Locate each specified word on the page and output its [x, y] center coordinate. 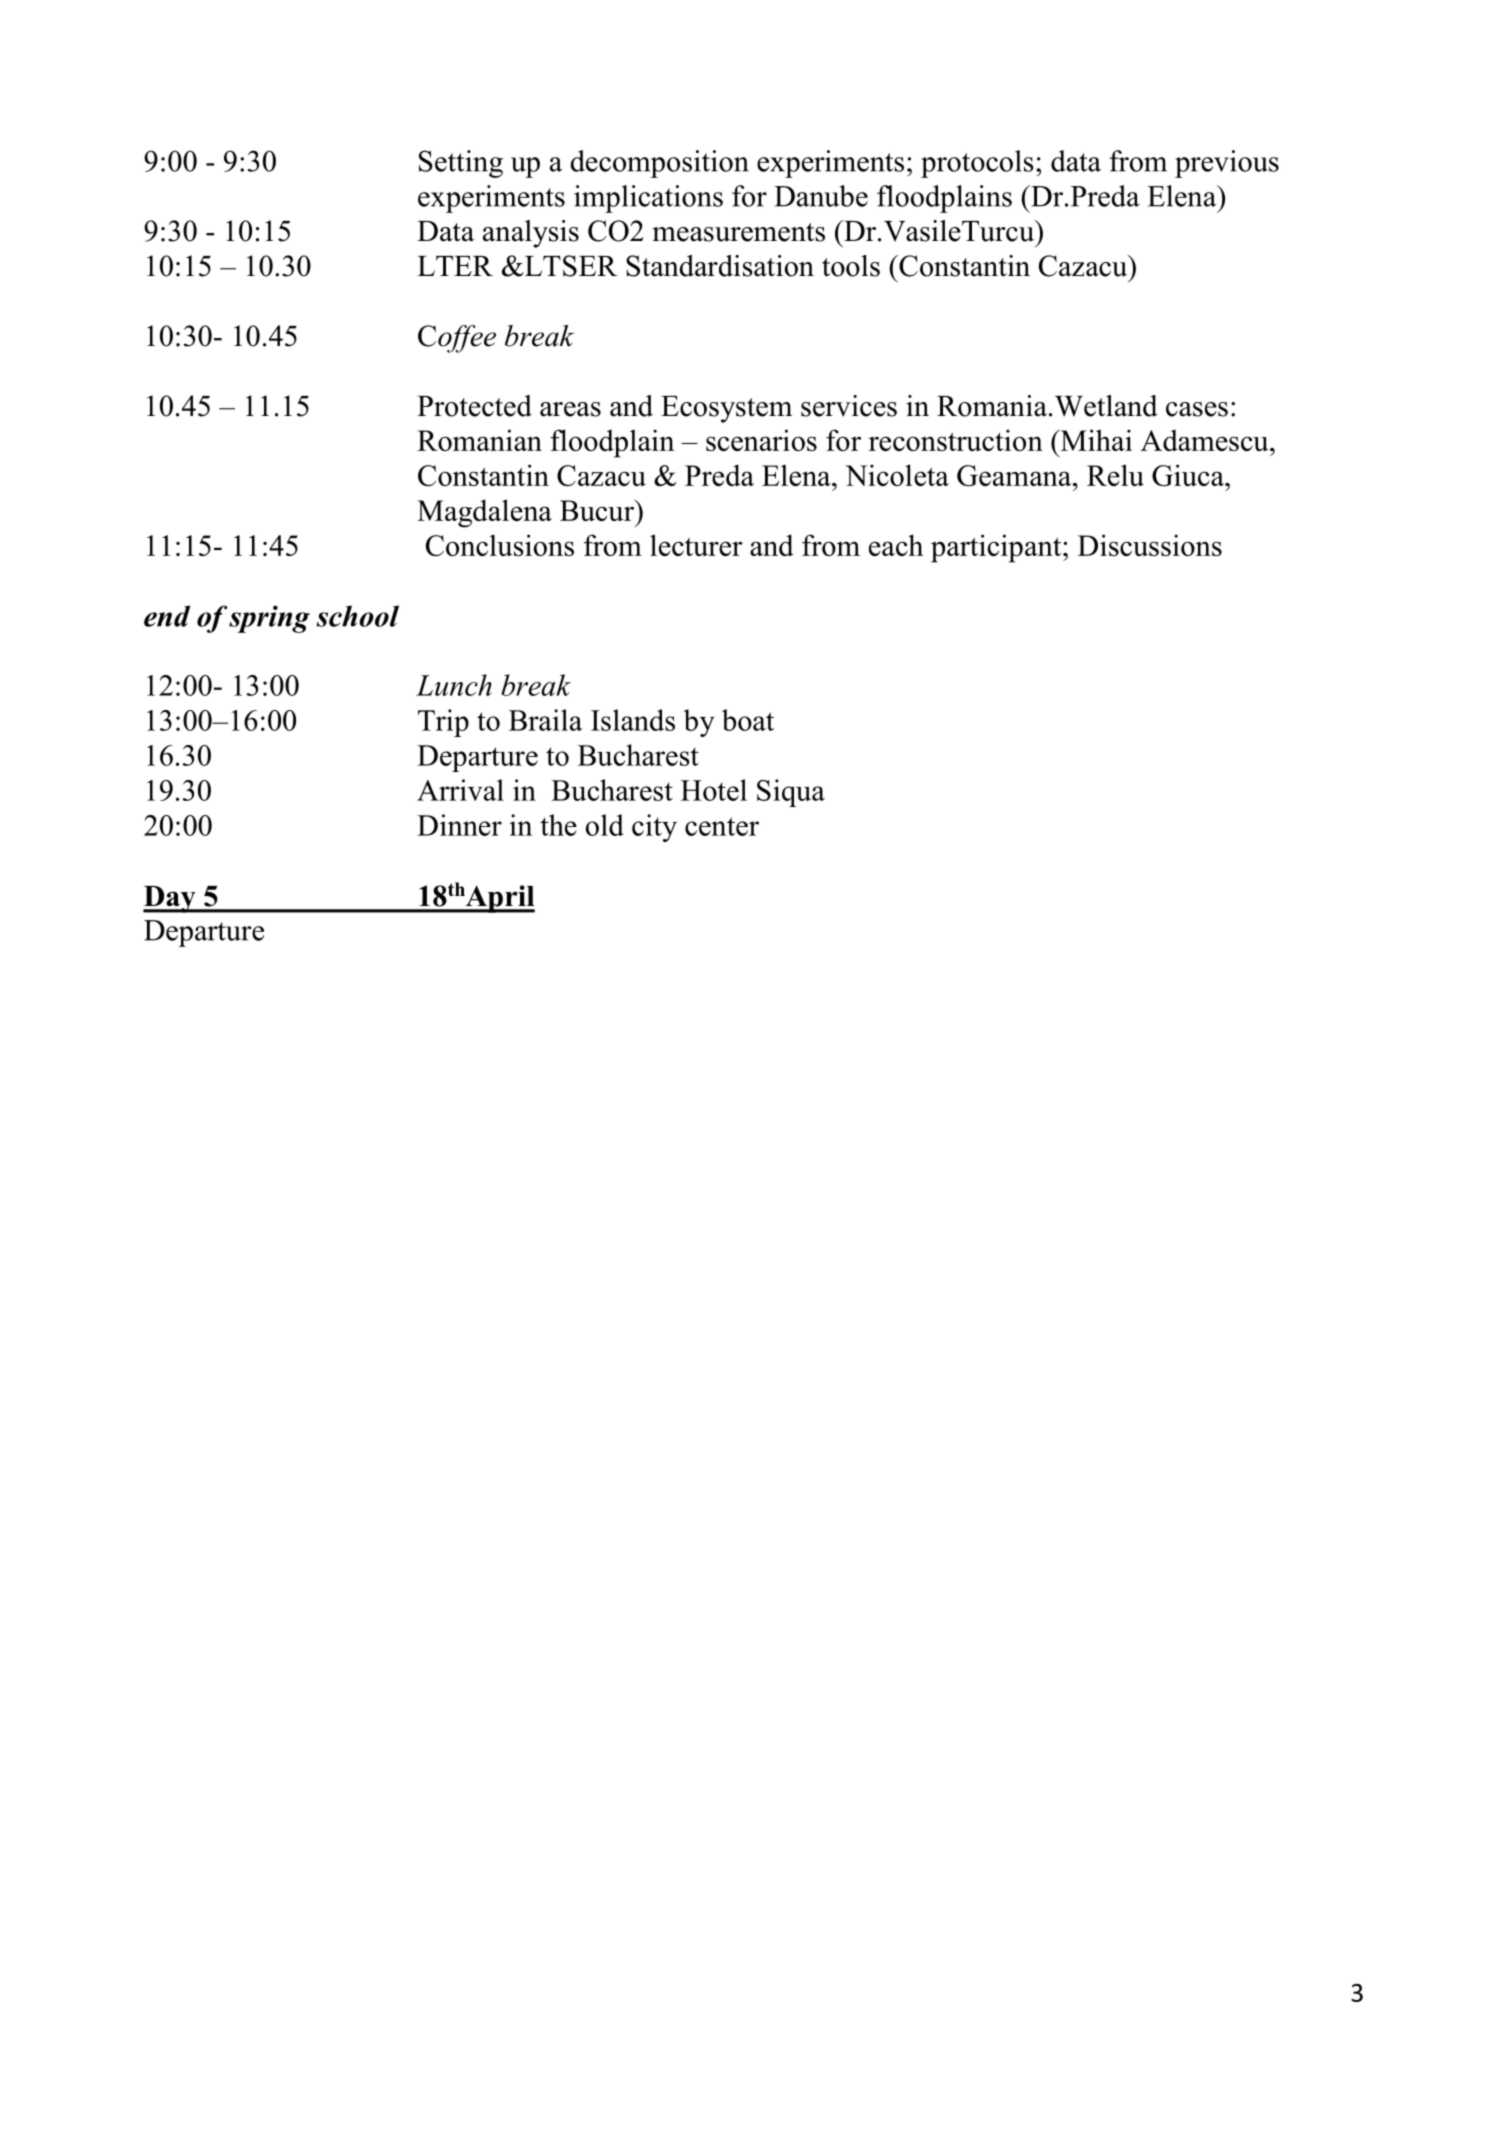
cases [1197, 409]
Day [170, 899]
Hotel [714, 790]
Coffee [457, 339]
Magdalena [484, 513]
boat [748, 720]
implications [648, 199]
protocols [977, 164]
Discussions [1150, 545]
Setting [461, 164]
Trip [443, 723]
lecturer [696, 545]
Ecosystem [726, 409]
